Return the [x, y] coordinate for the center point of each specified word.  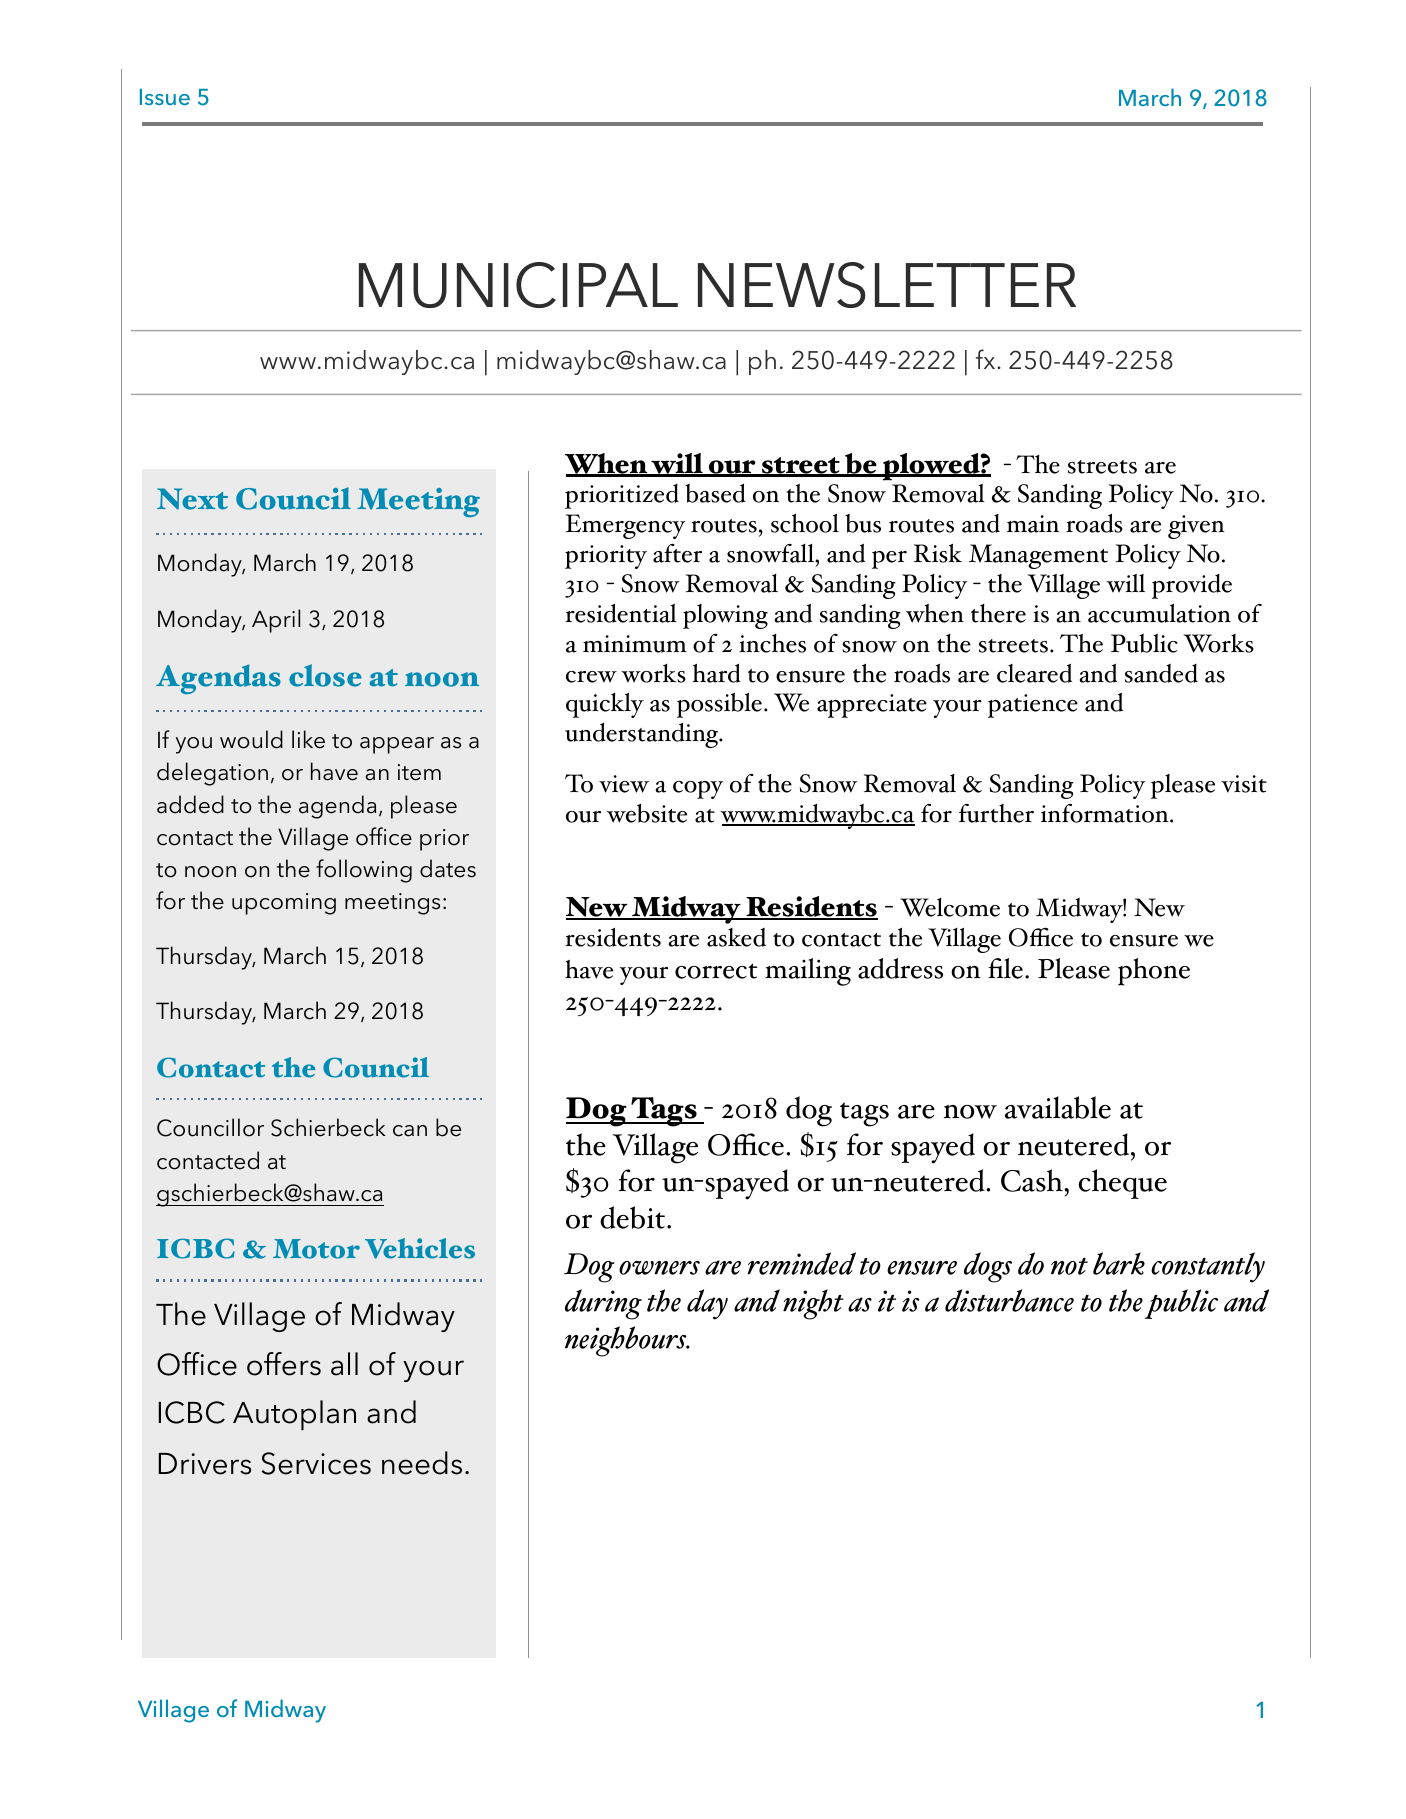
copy [698, 790]
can [410, 1131]
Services [316, 1463]
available [1058, 1107]
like [308, 739]
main [1033, 524]
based [715, 493]
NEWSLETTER [887, 285]
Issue [165, 97]
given [1196, 527]
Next [192, 499]
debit [632, 1217]
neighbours [627, 1341]
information [1106, 813]
